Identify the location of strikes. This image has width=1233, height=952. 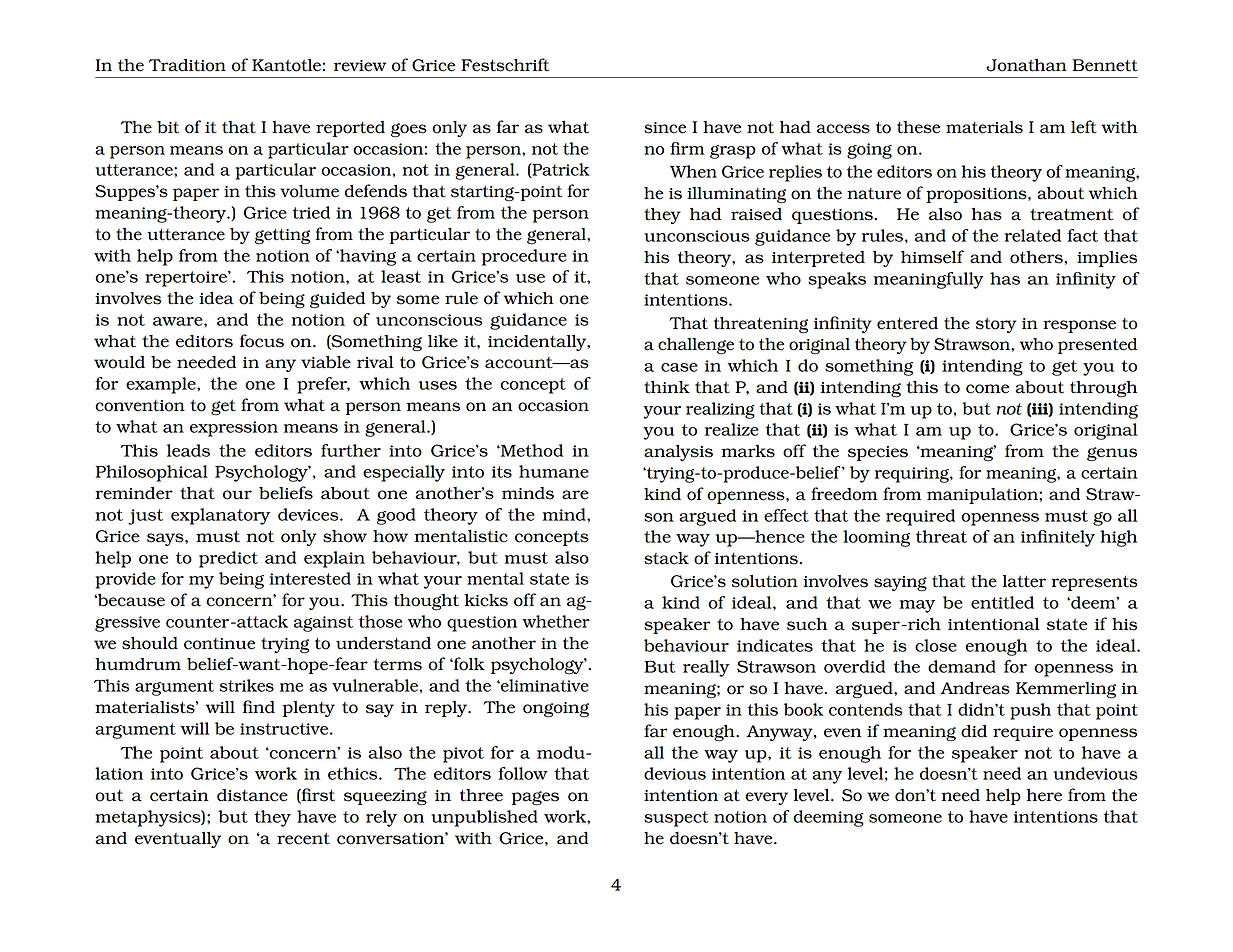
(247, 685).
